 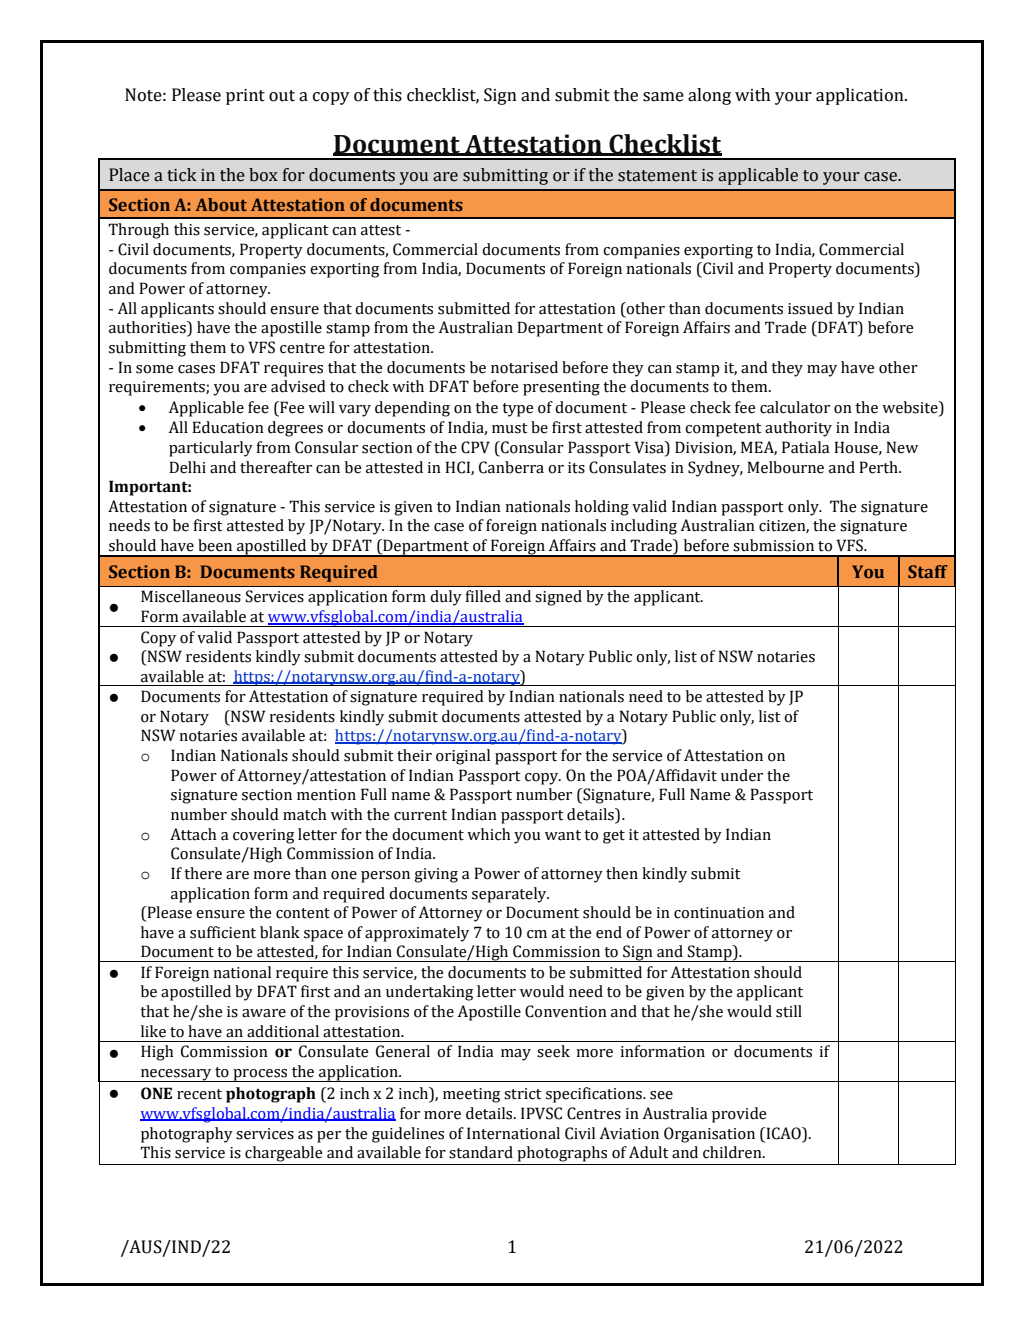 What do you see at coordinates (245, 97) in the screenshot?
I see `print` at bounding box center [245, 97].
